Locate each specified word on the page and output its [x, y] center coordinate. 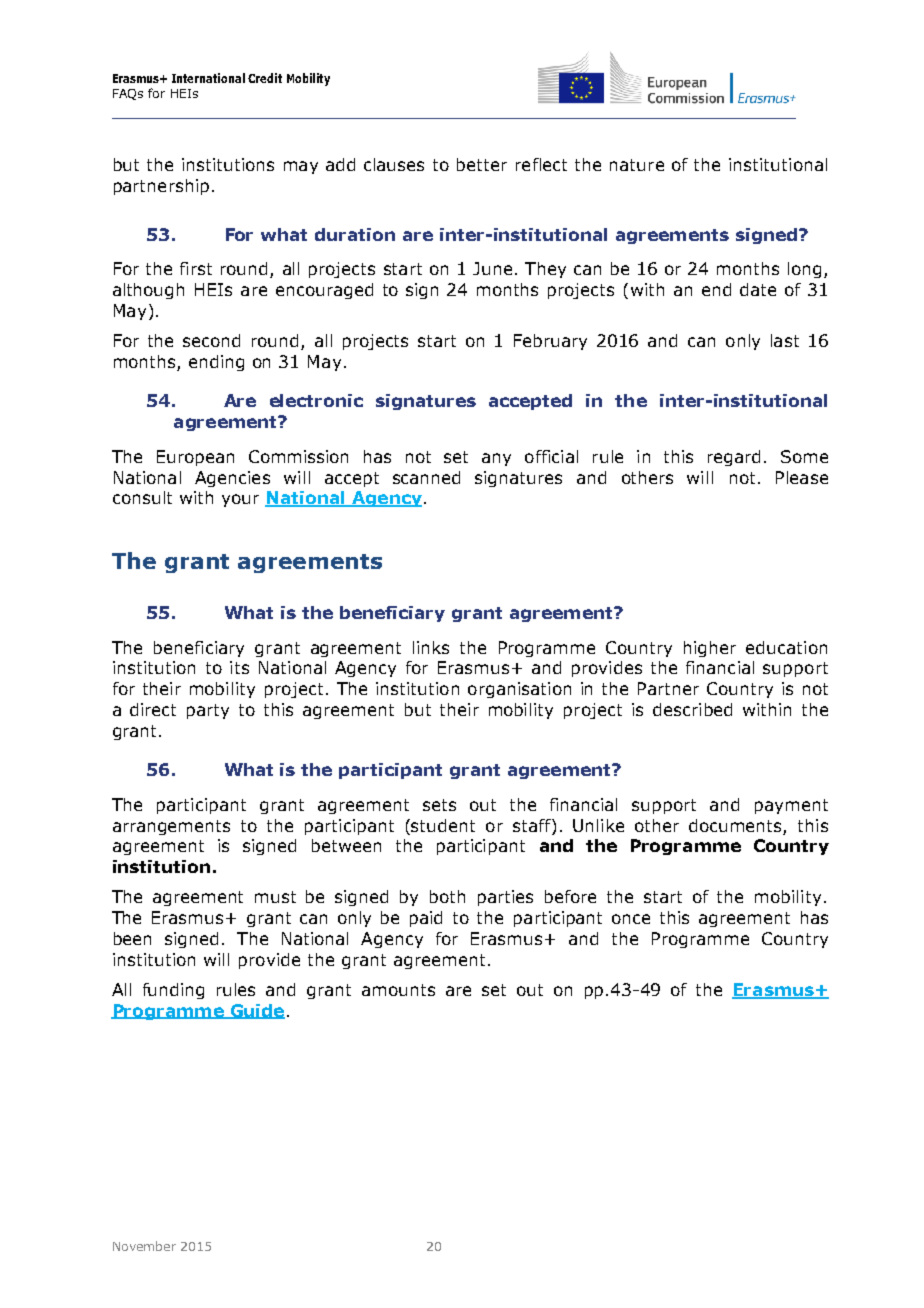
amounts [398, 990]
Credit [265, 78]
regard [734, 458]
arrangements [171, 827]
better [482, 164]
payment [791, 806]
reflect [541, 164]
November [144, 1246]
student [443, 825]
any [496, 459]
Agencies [232, 479]
